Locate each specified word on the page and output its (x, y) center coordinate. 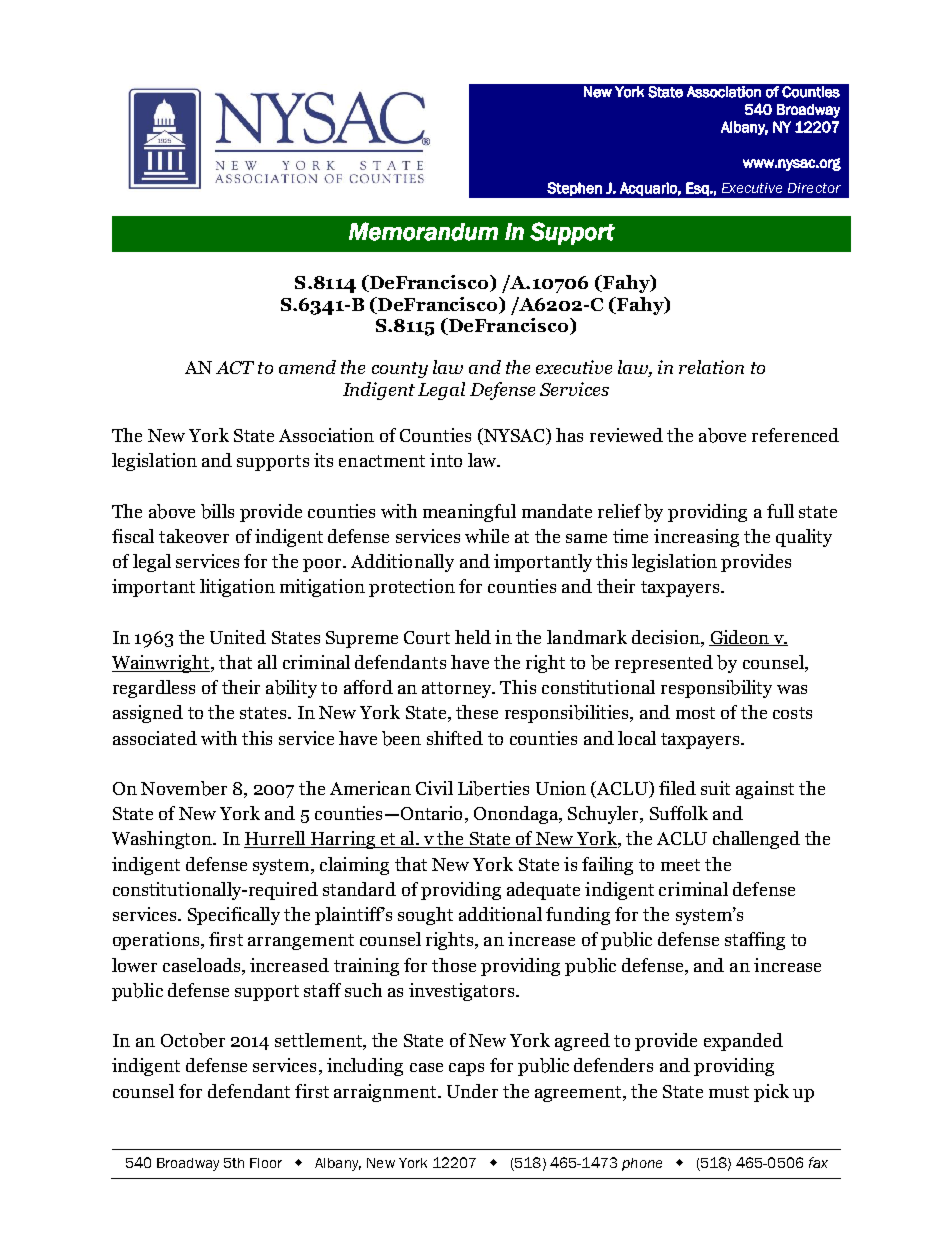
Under (472, 1091)
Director (814, 188)
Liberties (493, 788)
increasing (696, 538)
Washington (163, 840)
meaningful (469, 513)
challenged (756, 840)
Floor (266, 1163)
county (400, 370)
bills (217, 511)
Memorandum (423, 231)
